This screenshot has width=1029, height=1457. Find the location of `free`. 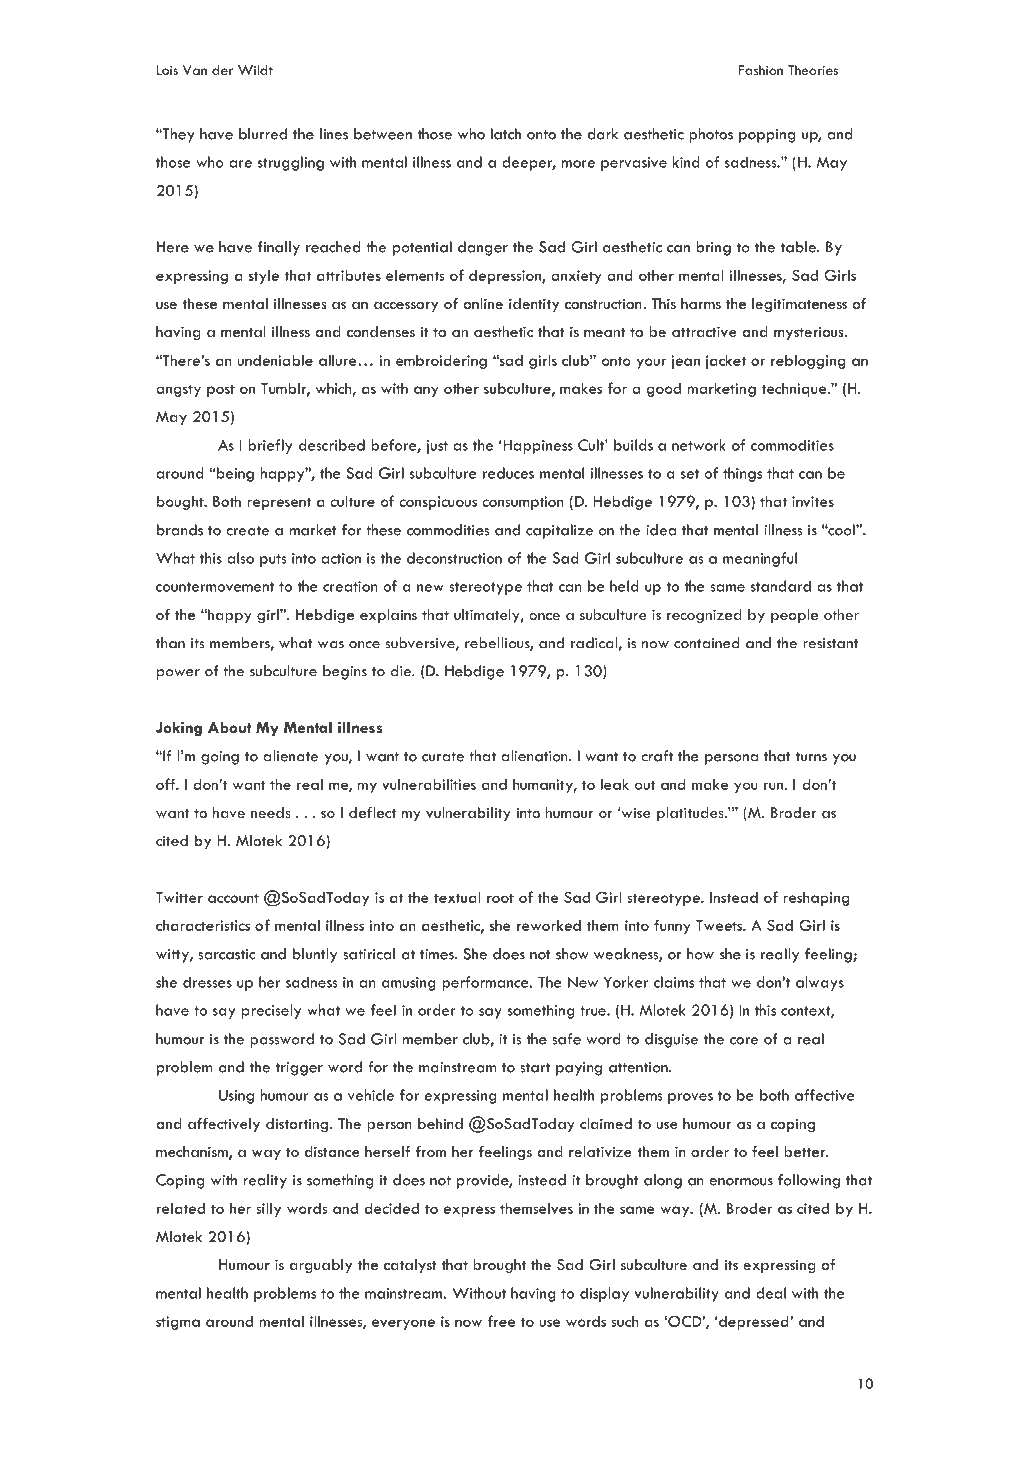

free is located at coordinates (501, 1321).
